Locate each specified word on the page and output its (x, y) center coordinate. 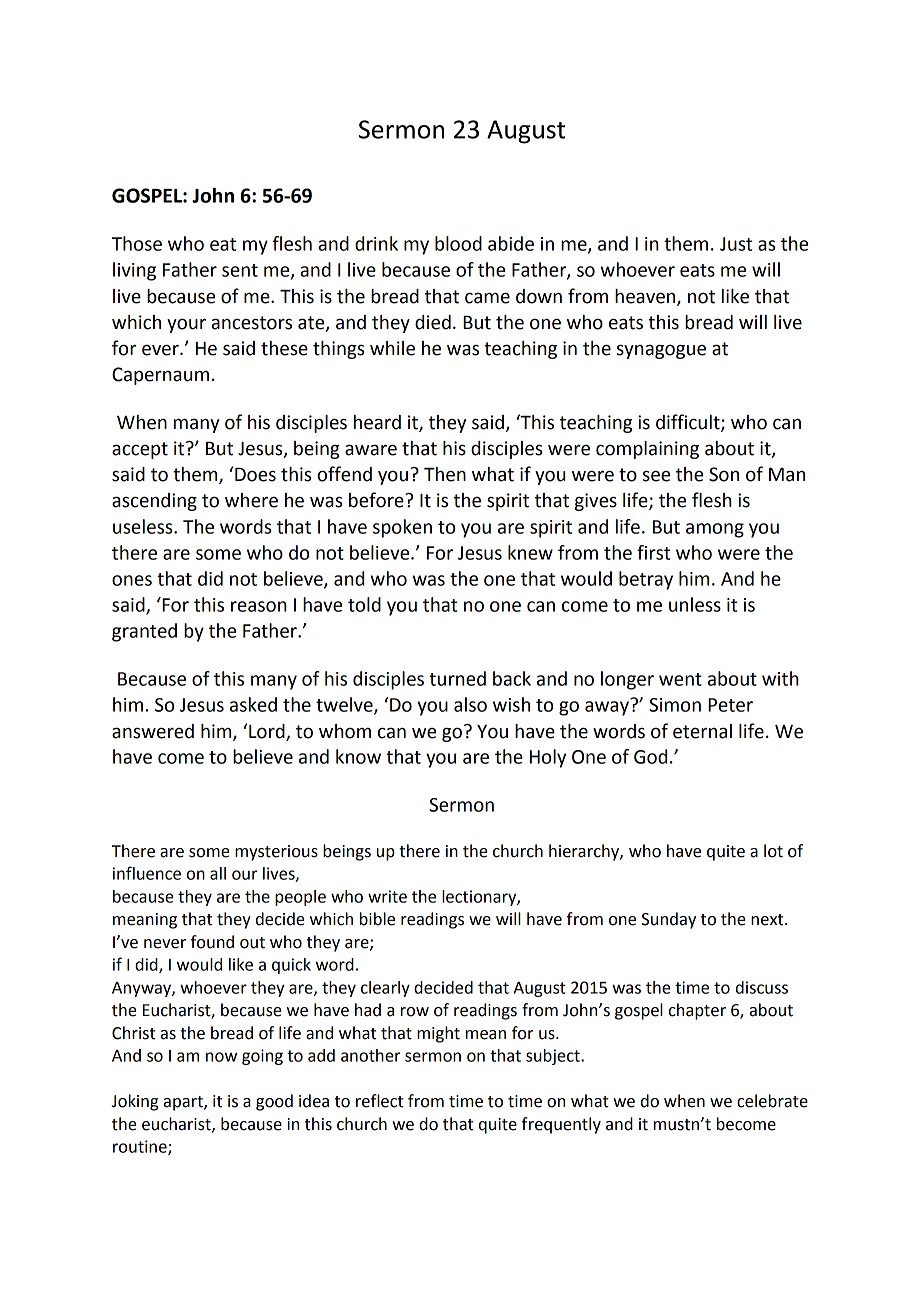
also (470, 704)
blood (458, 243)
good (274, 1102)
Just (736, 244)
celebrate (772, 1101)
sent (240, 270)
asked (253, 704)
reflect (379, 1101)
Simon (675, 705)
